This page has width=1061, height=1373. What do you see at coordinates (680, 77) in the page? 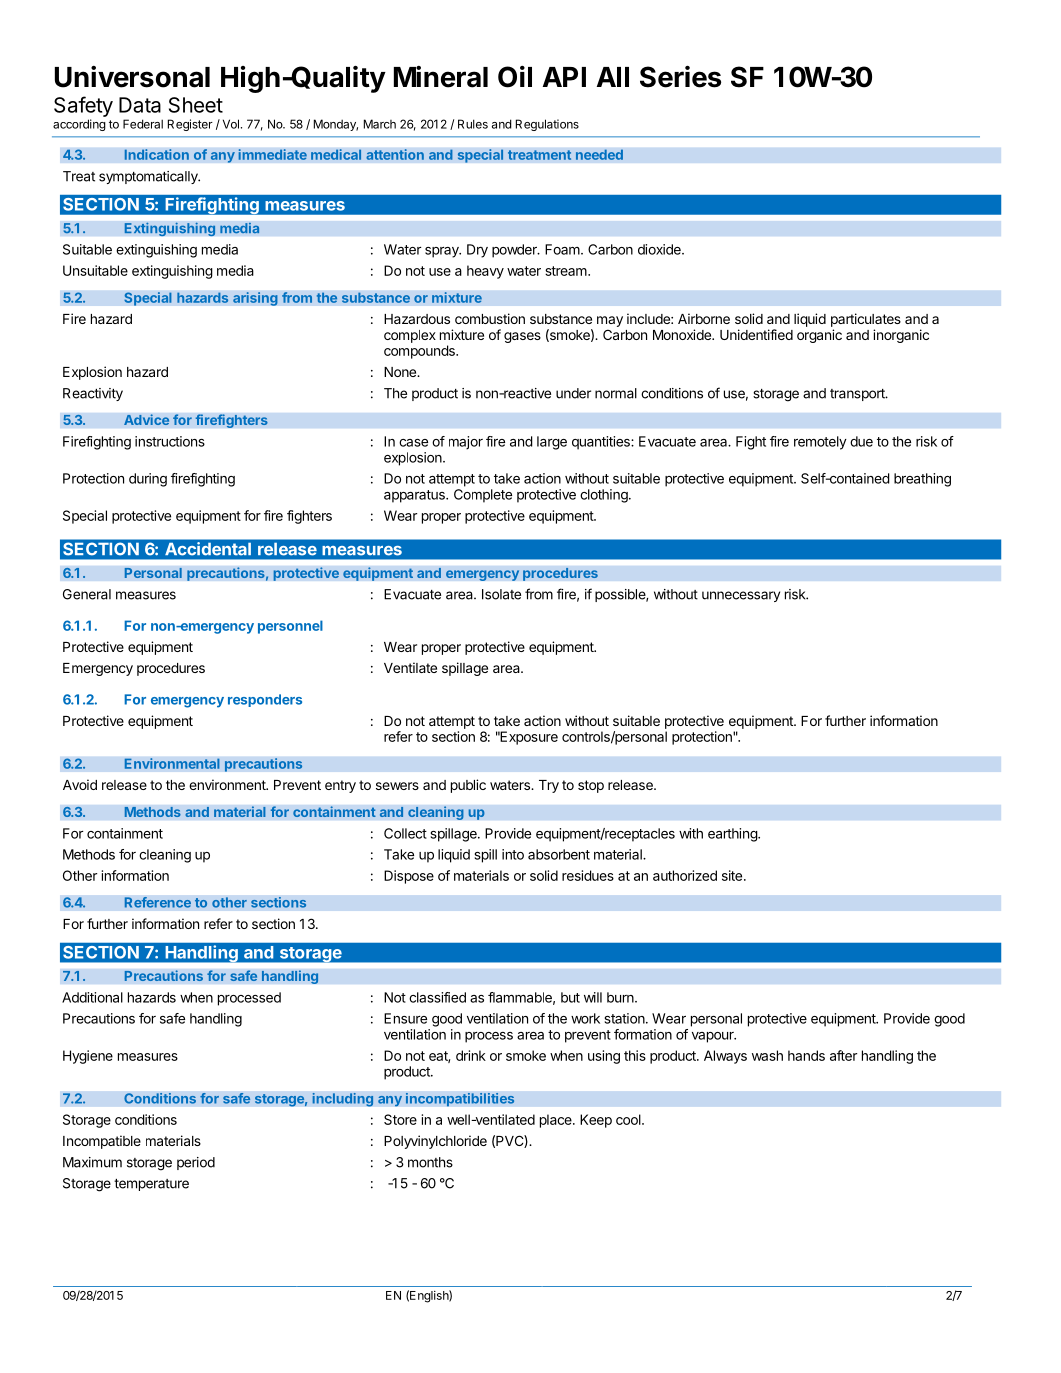
I see `Series` at bounding box center [680, 77].
